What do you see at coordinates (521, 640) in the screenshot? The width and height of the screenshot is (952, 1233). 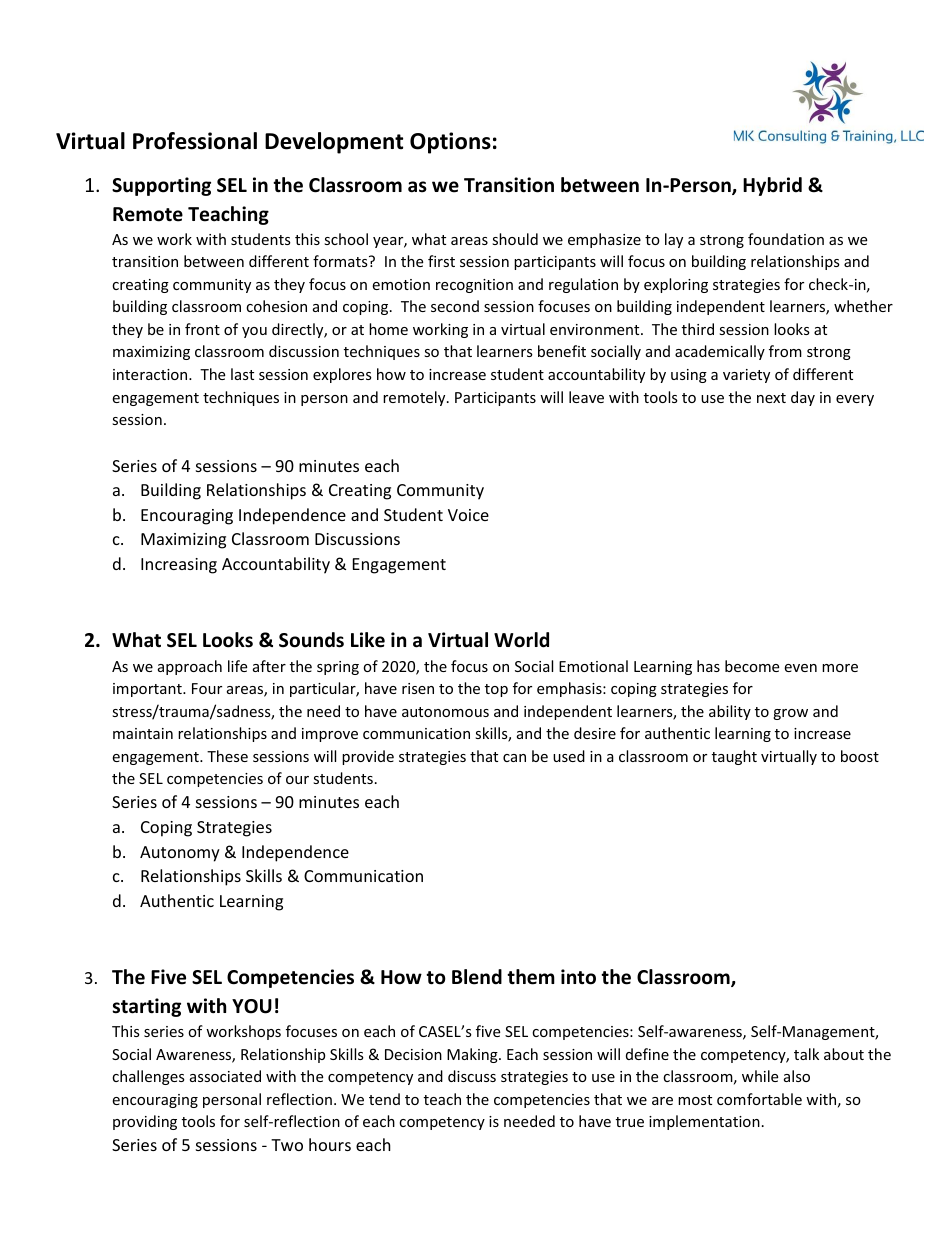 I see `World` at bounding box center [521, 640].
